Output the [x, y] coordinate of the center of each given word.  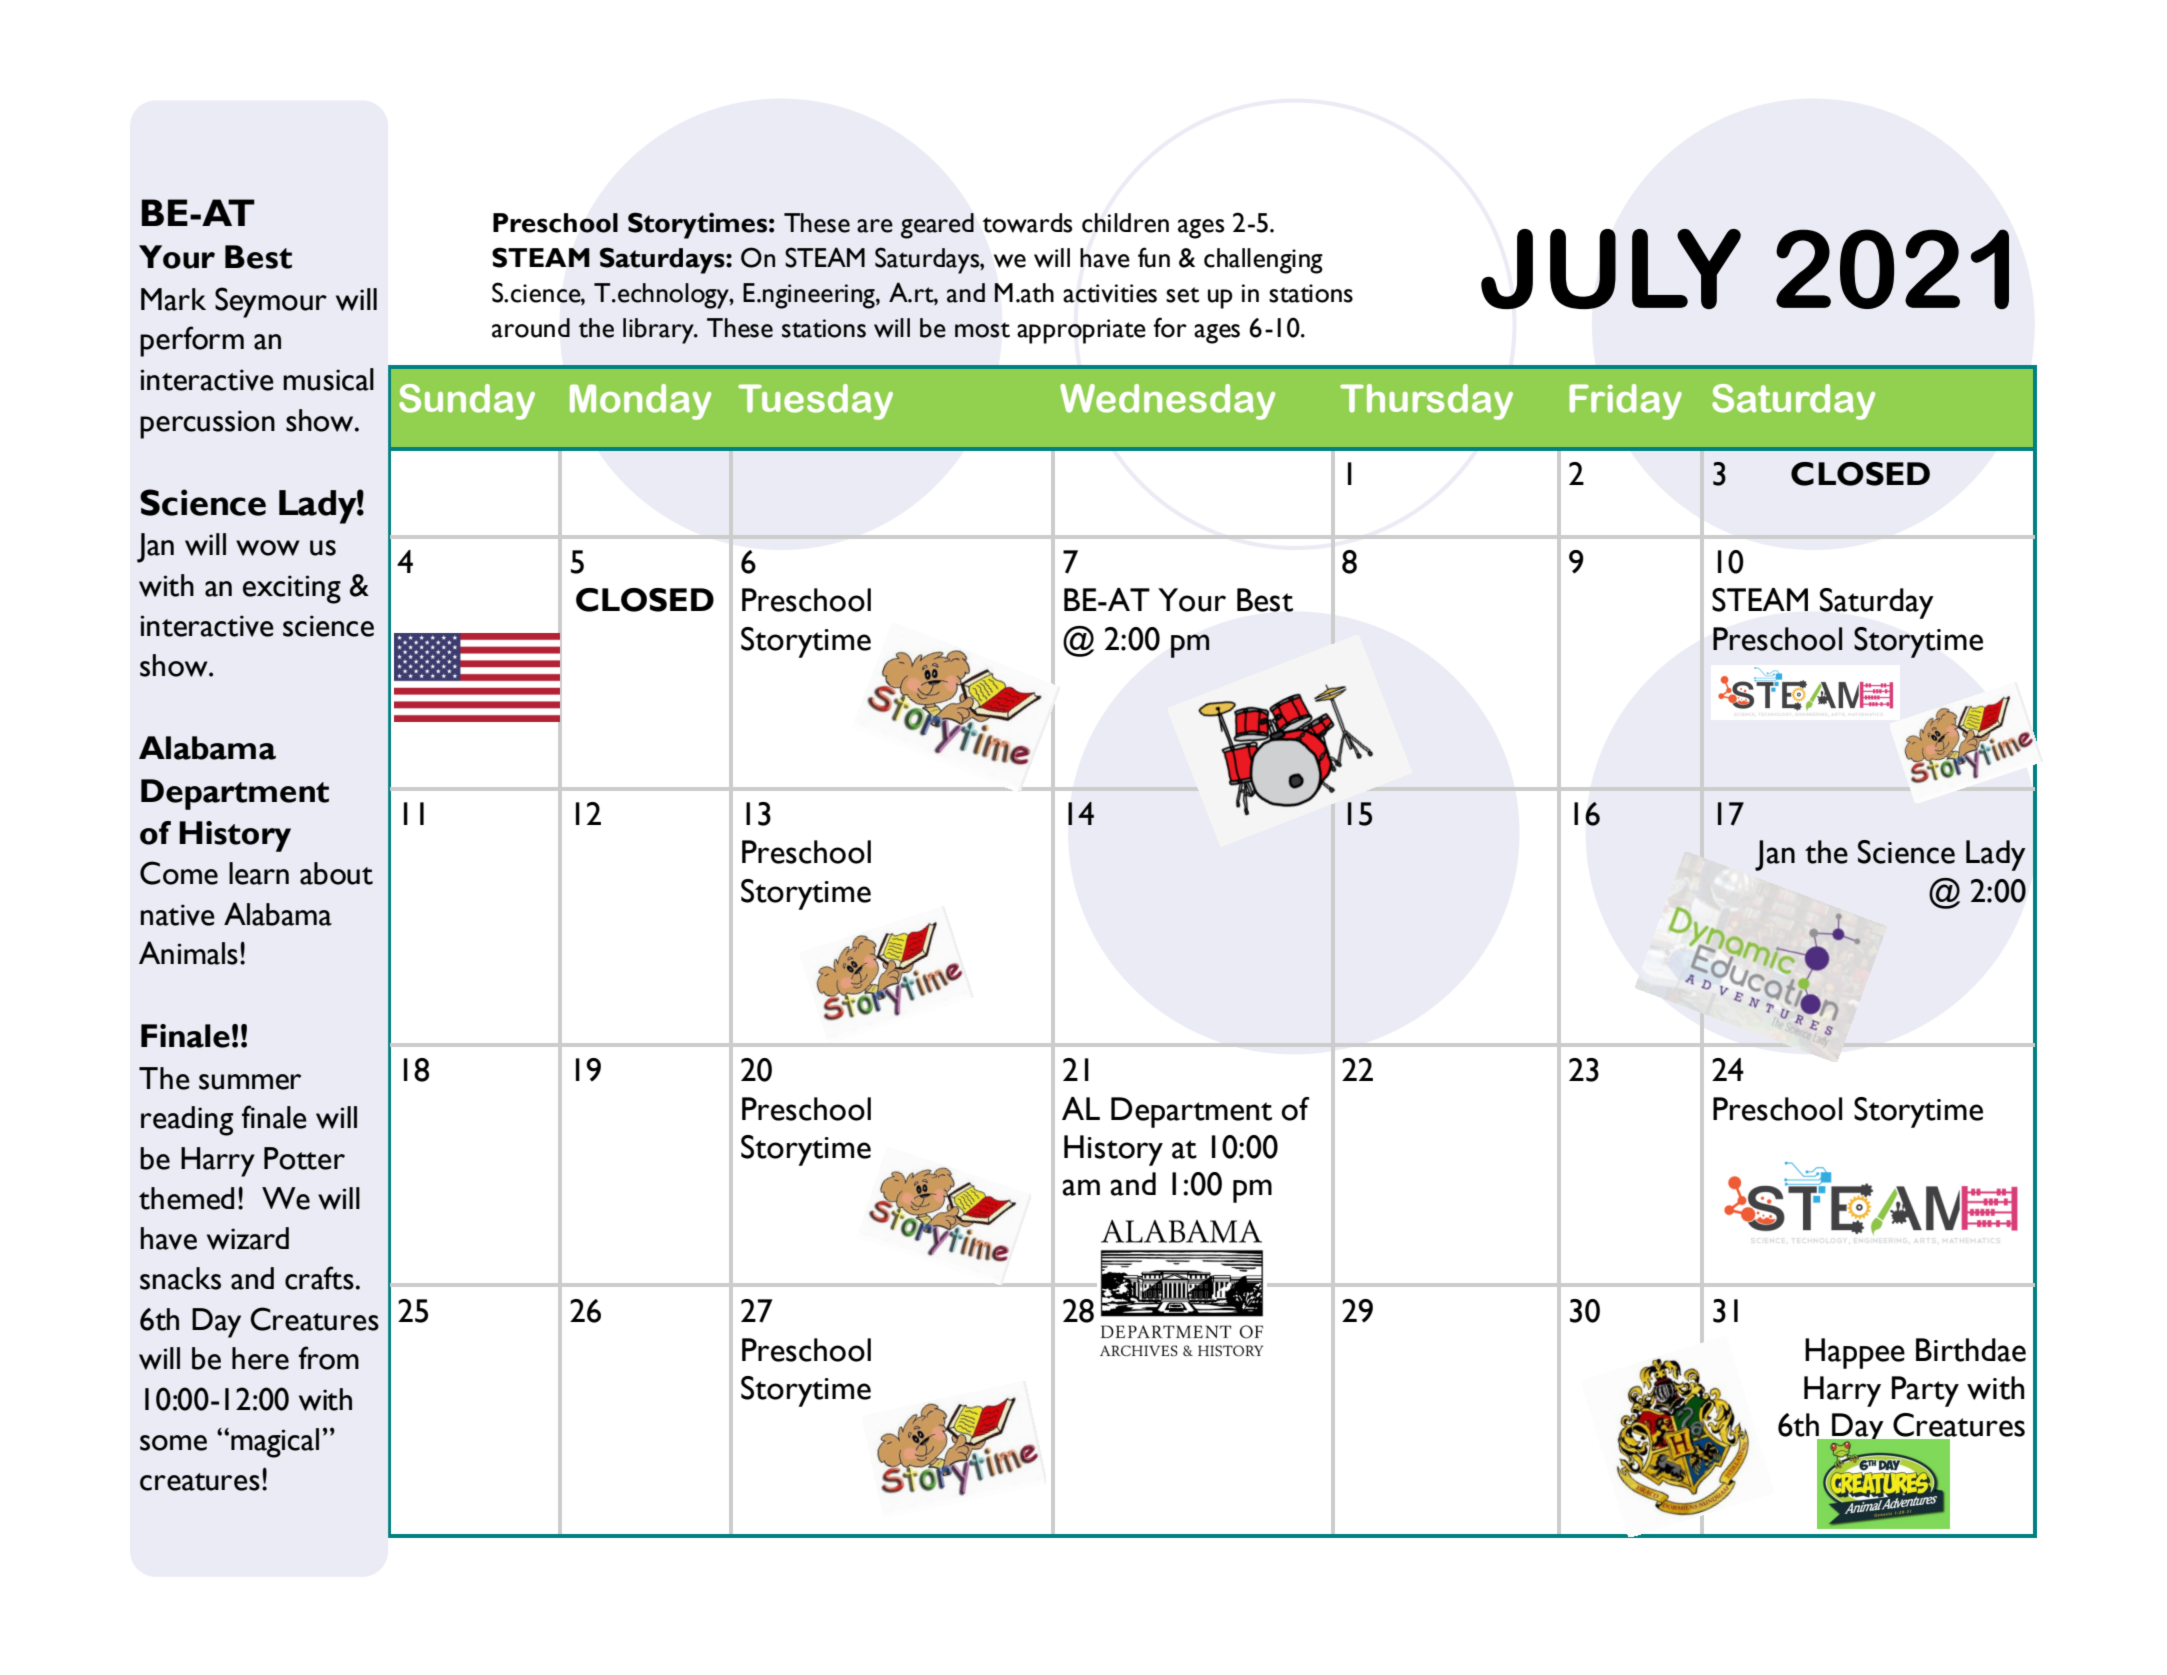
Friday [1625, 402]
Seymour [271, 302]
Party [1925, 1391]
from [329, 1358]
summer [250, 1082]
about [336, 873]
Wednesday [1167, 402]
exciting [292, 589]
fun [1154, 257]
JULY [1611, 269]
